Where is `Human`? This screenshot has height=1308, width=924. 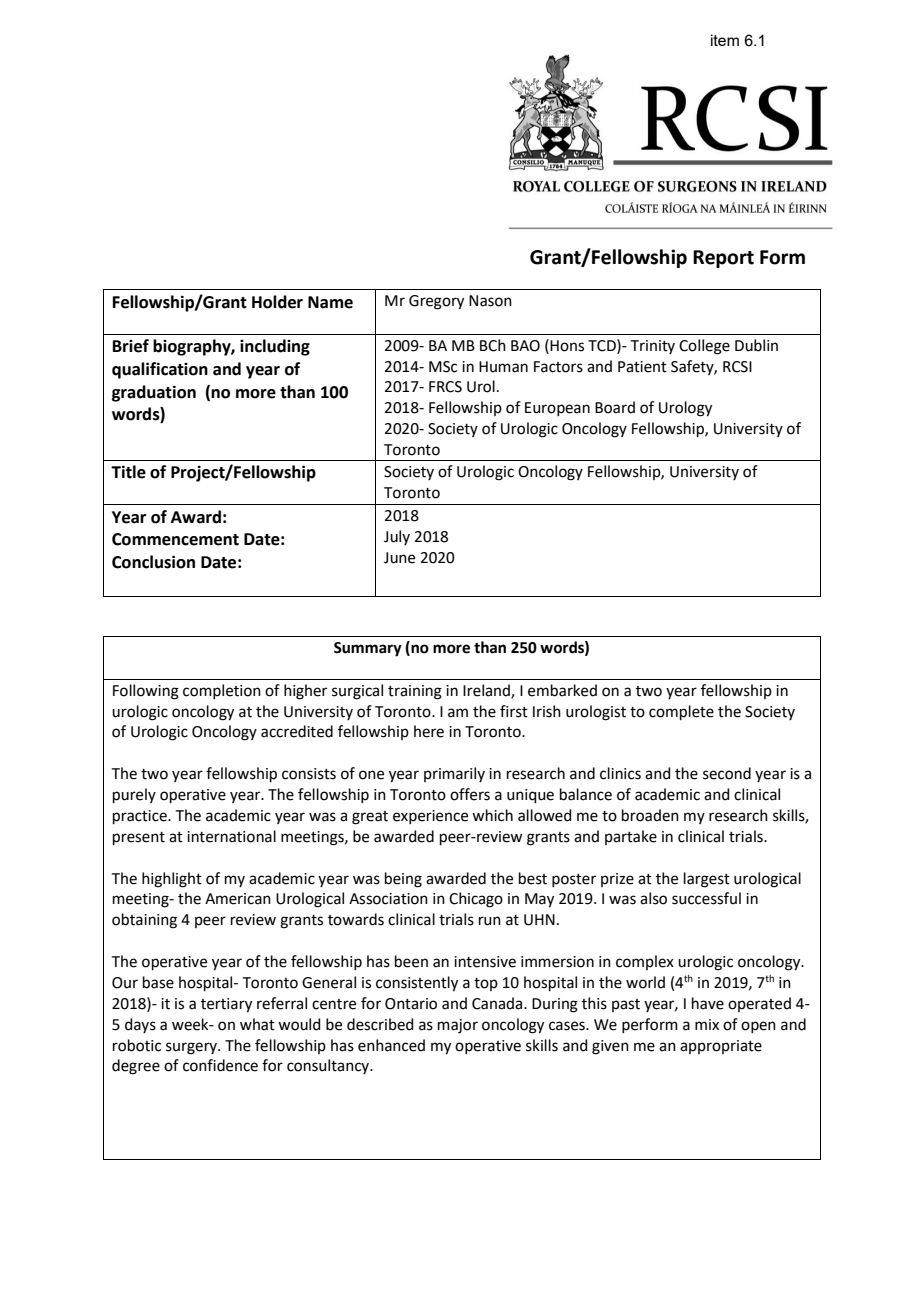
Human is located at coordinates (503, 367).
